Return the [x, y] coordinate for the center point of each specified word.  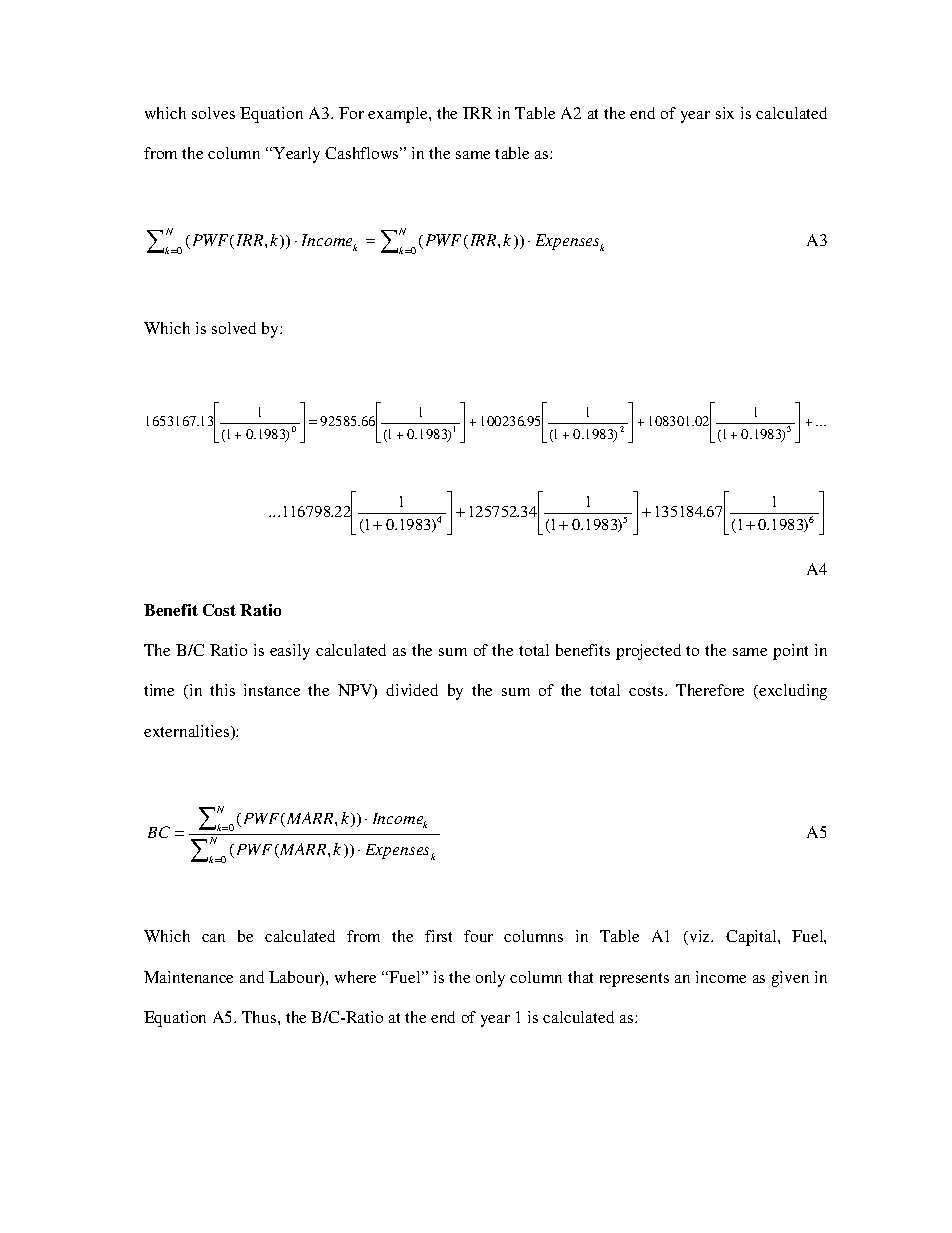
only [490, 979]
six [725, 113]
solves [213, 113]
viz [700, 937]
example [399, 115]
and [252, 977]
